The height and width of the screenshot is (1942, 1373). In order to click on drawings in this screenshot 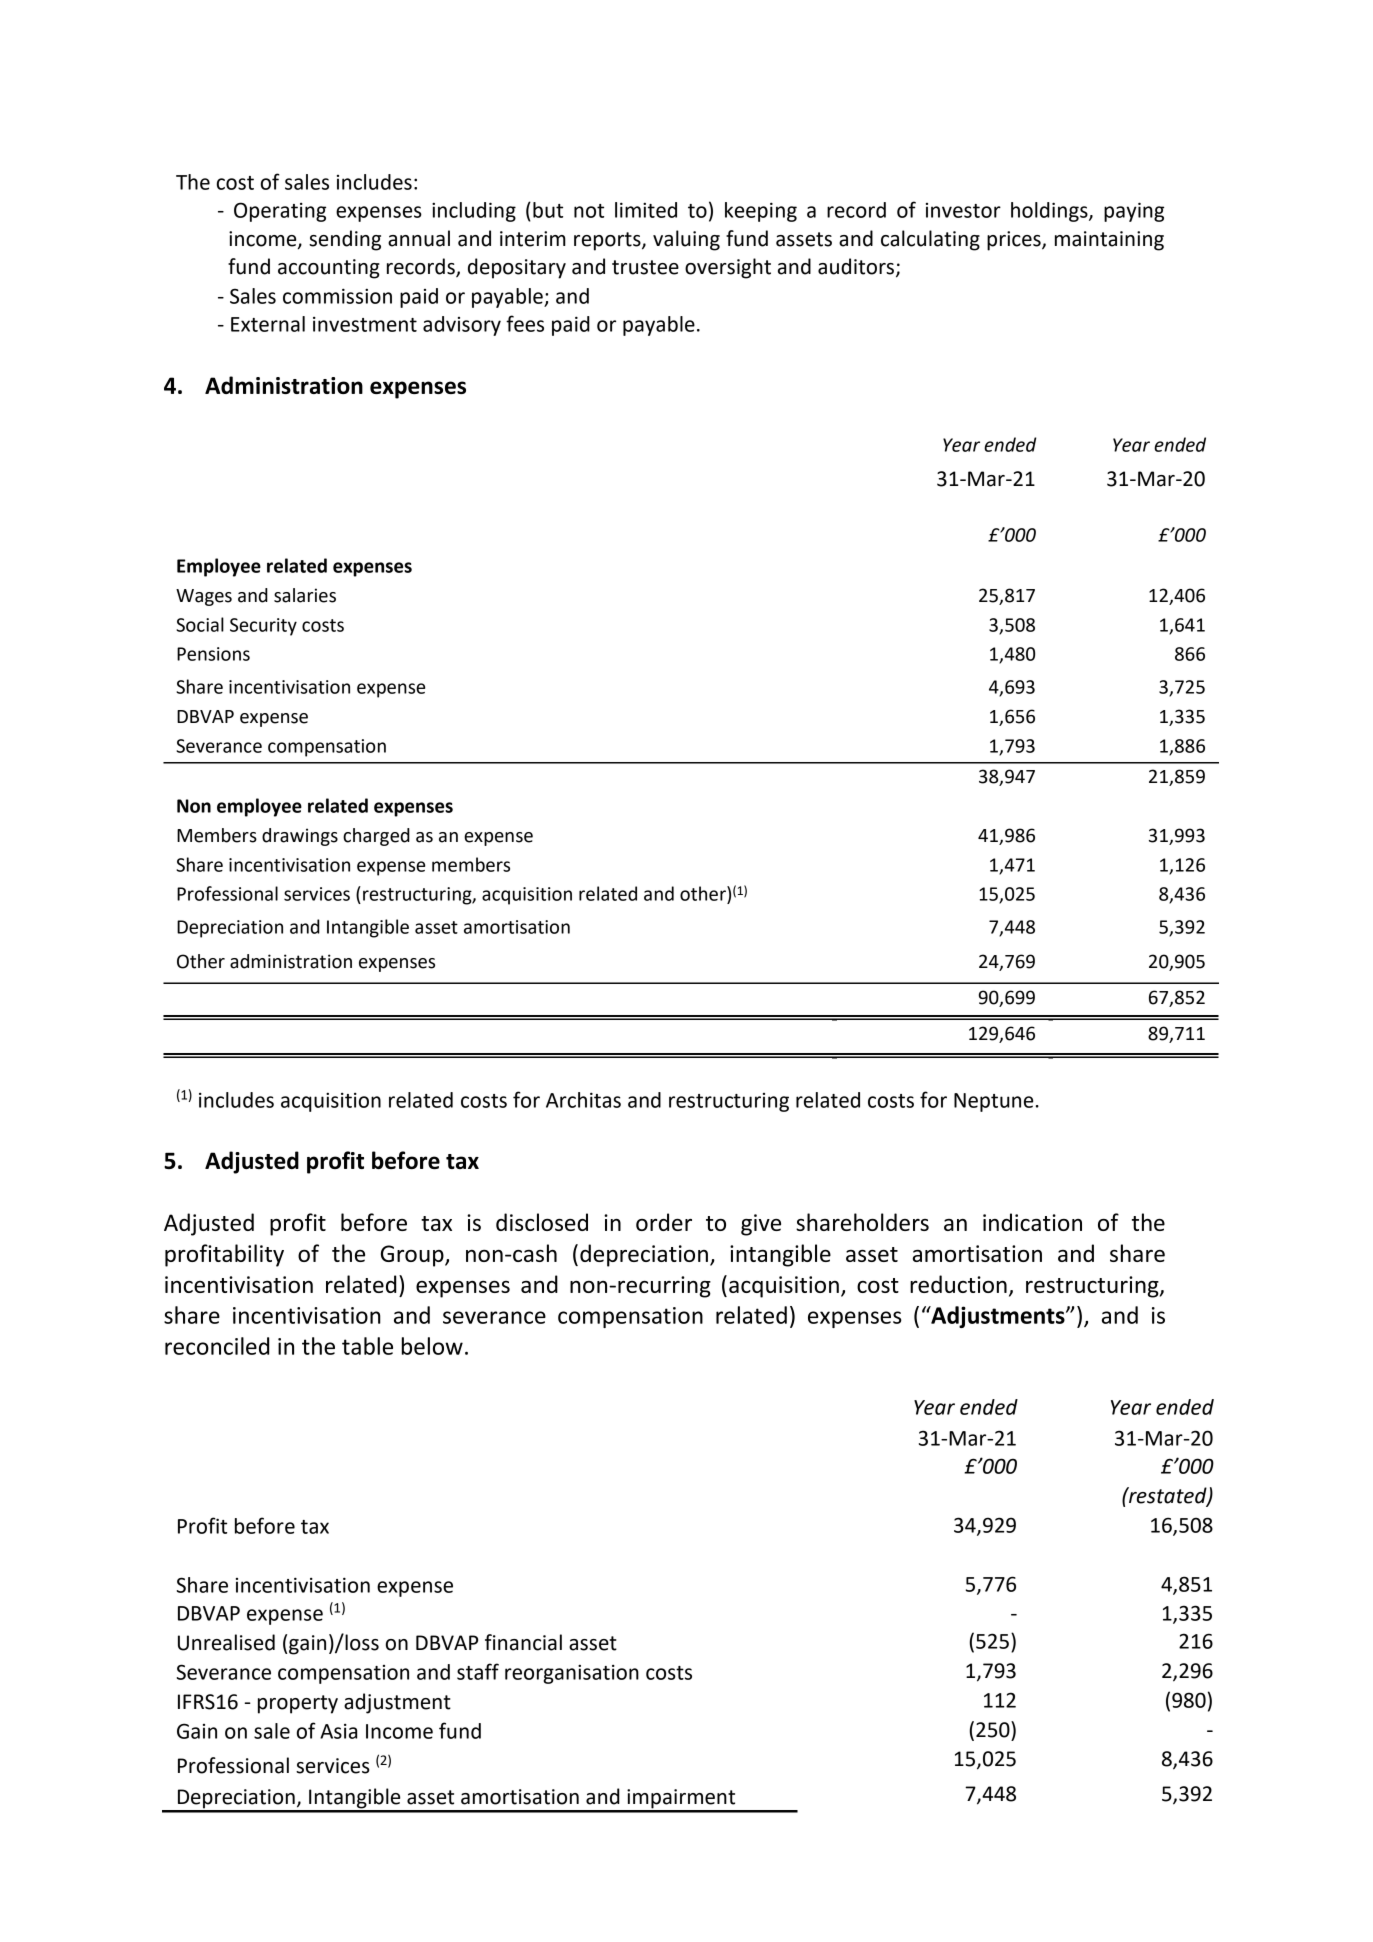, I will do `click(300, 837)`.
